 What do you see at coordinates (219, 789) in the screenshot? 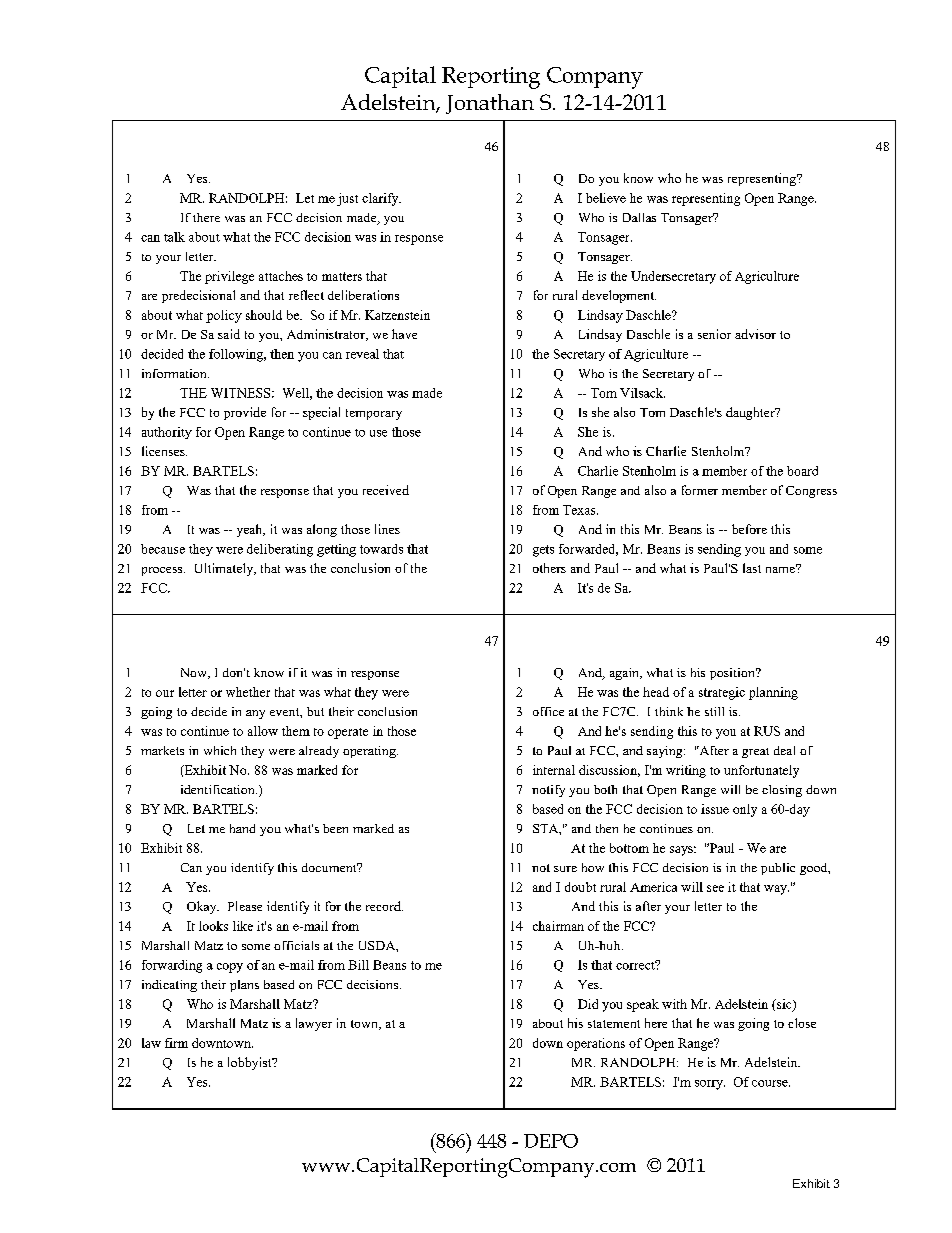
I see `identification` at bounding box center [219, 789].
